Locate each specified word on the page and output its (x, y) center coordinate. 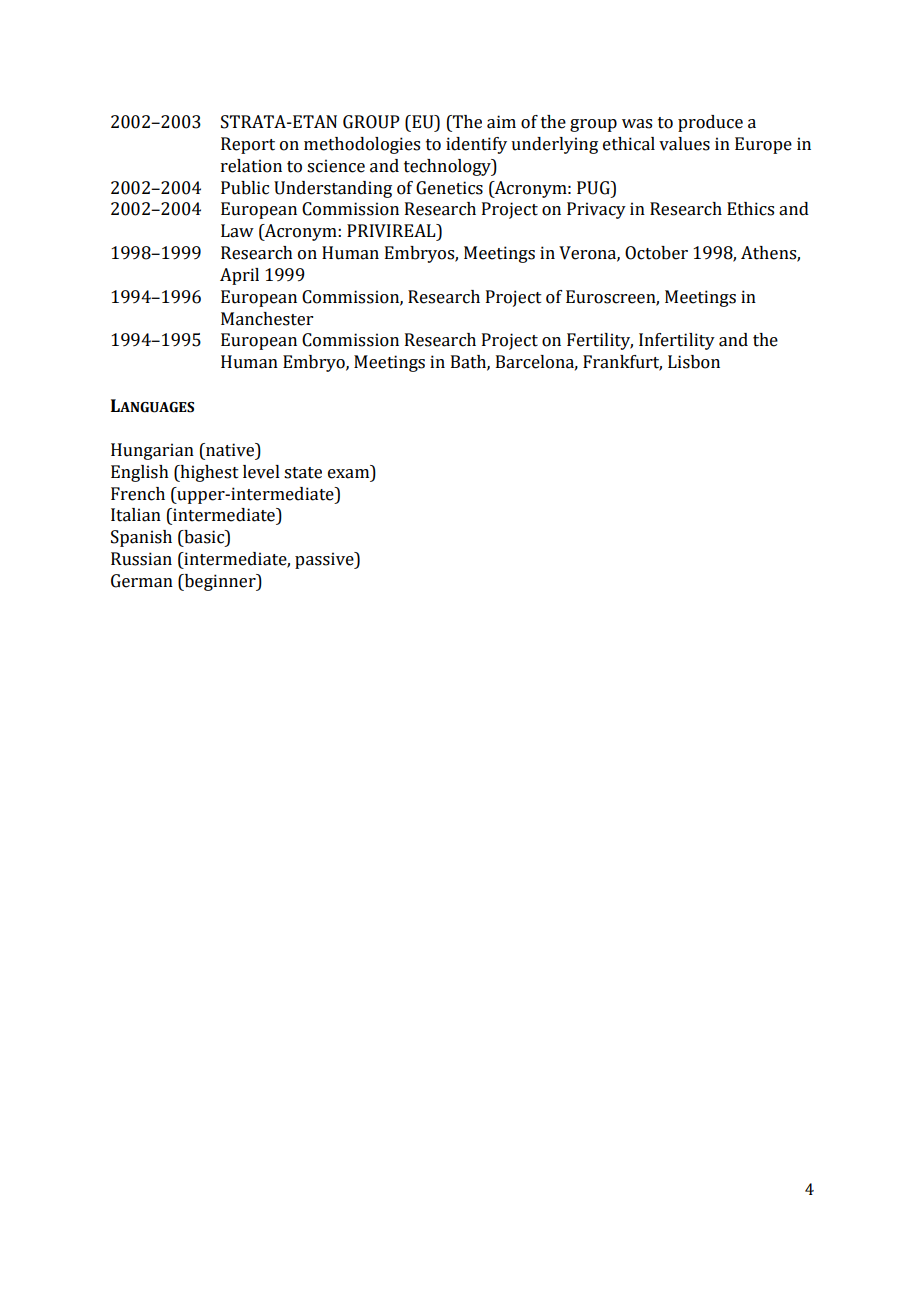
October (656, 253)
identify (476, 145)
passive (325, 560)
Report (248, 145)
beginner (220, 582)
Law (237, 231)
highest (208, 473)
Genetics (449, 188)
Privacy (596, 210)
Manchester (267, 319)
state (303, 473)
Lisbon (694, 362)
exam (348, 474)
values (684, 144)
